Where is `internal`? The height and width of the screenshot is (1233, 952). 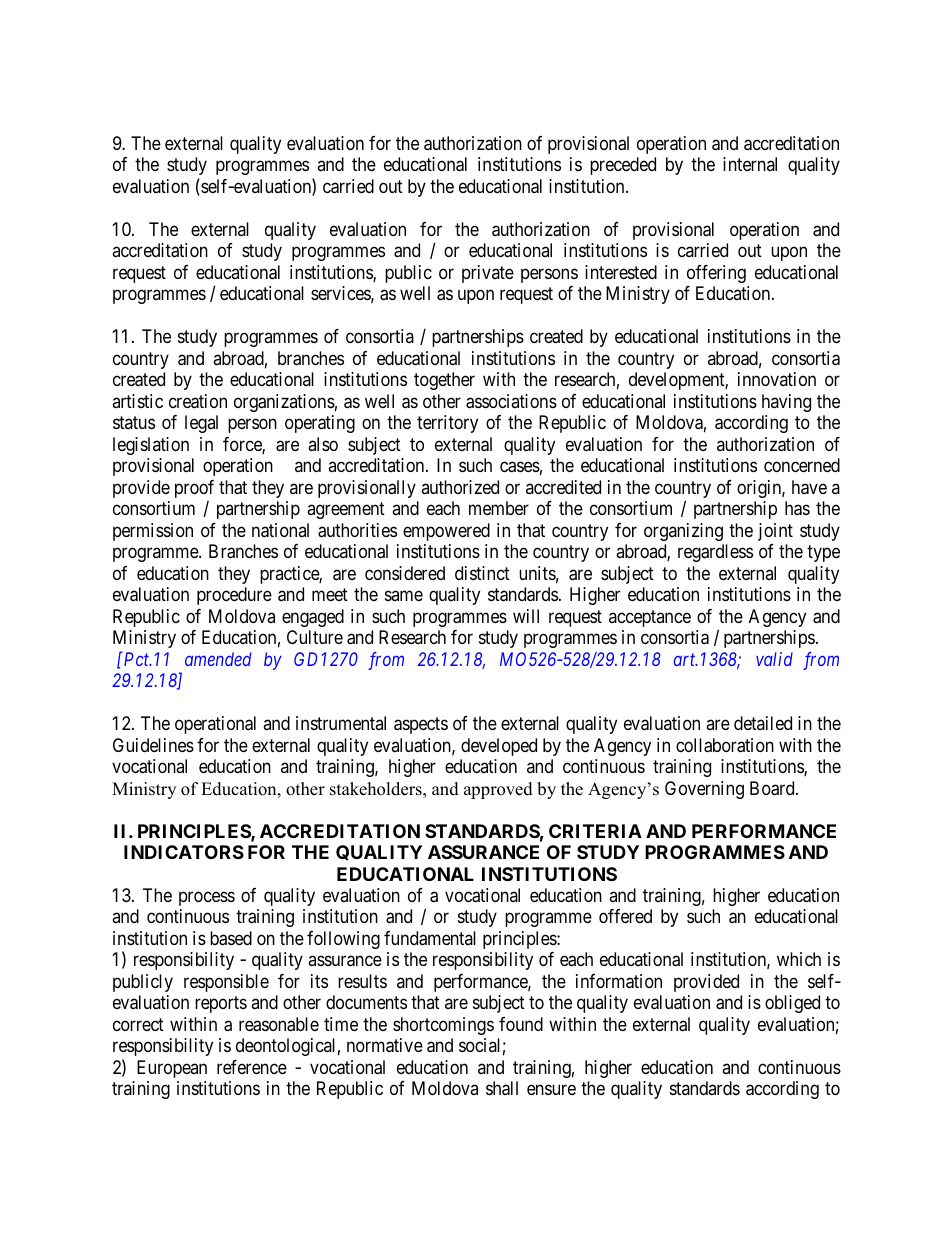
internal is located at coordinates (750, 164).
